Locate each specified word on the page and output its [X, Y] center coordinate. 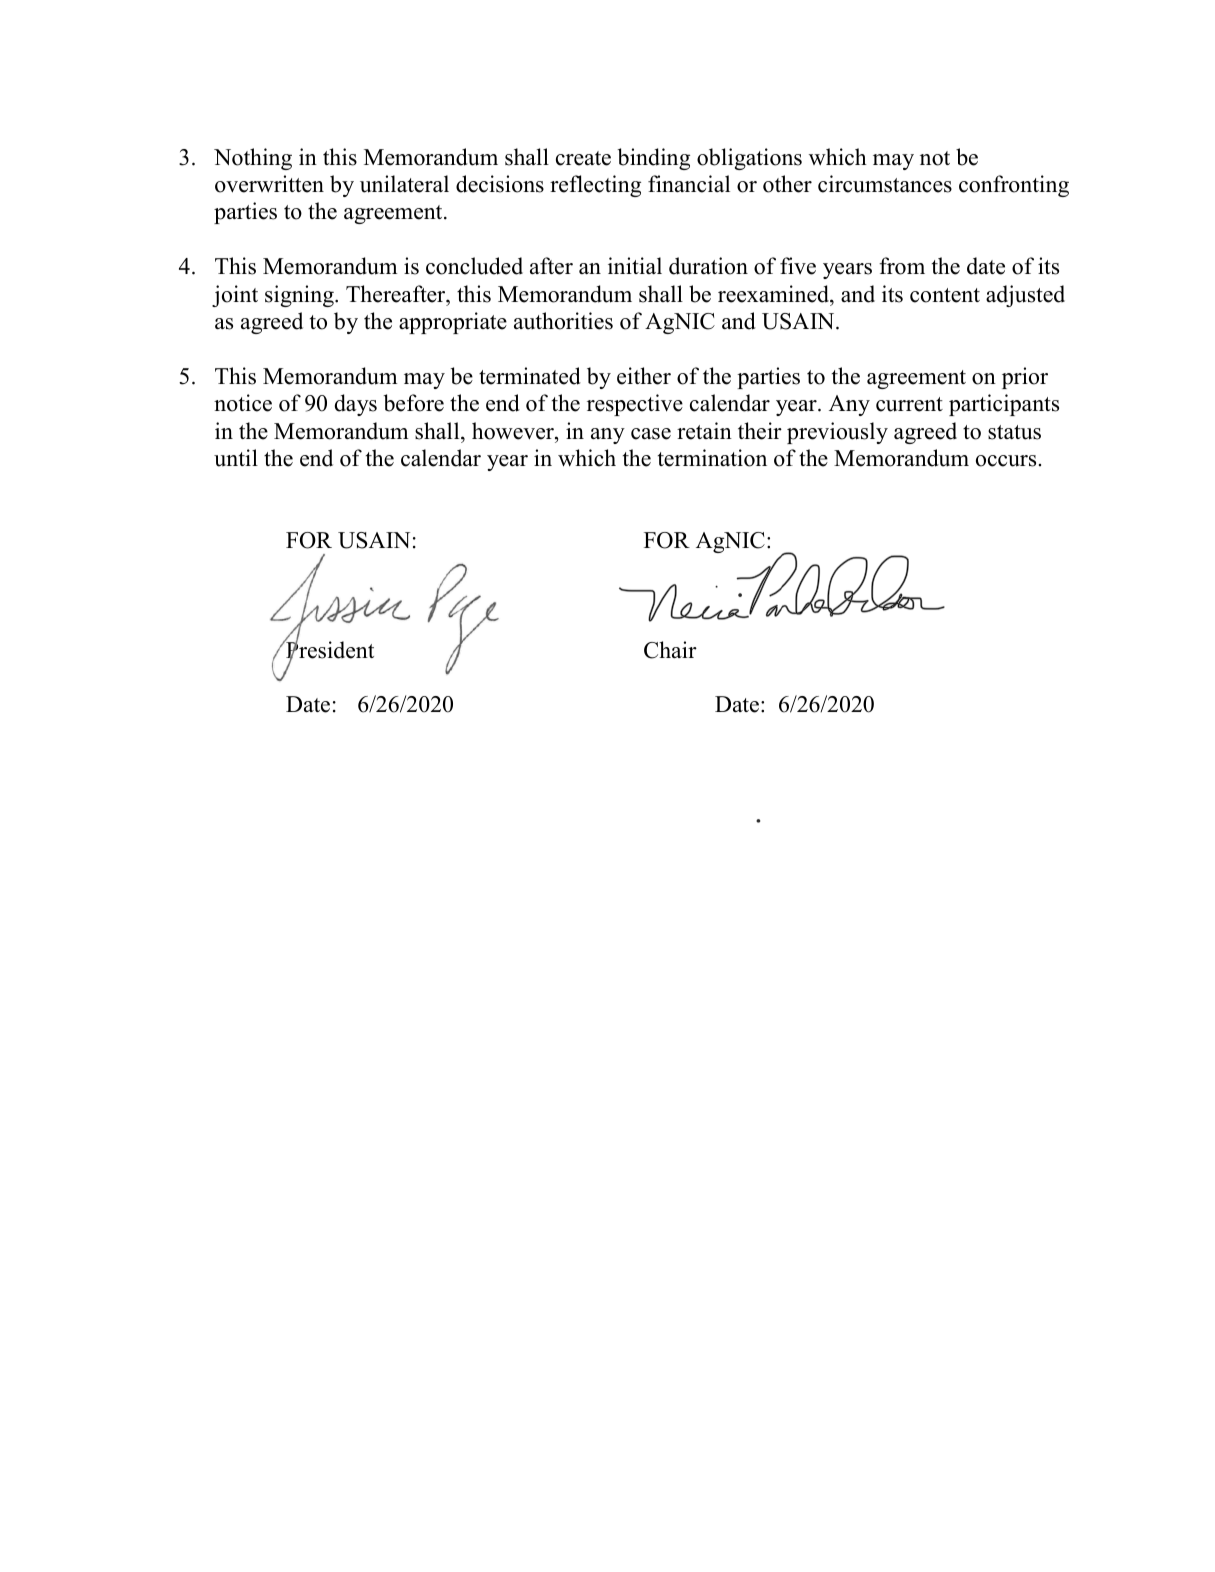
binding [653, 159]
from [902, 266]
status [1014, 432]
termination [712, 458]
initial [635, 265]
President [329, 650]
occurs [1006, 461]
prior [1025, 378]
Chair [670, 650]
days [356, 405]
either [644, 376]
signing [300, 296]
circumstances [885, 184]
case [651, 434]
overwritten [269, 184]
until [236, 458]
